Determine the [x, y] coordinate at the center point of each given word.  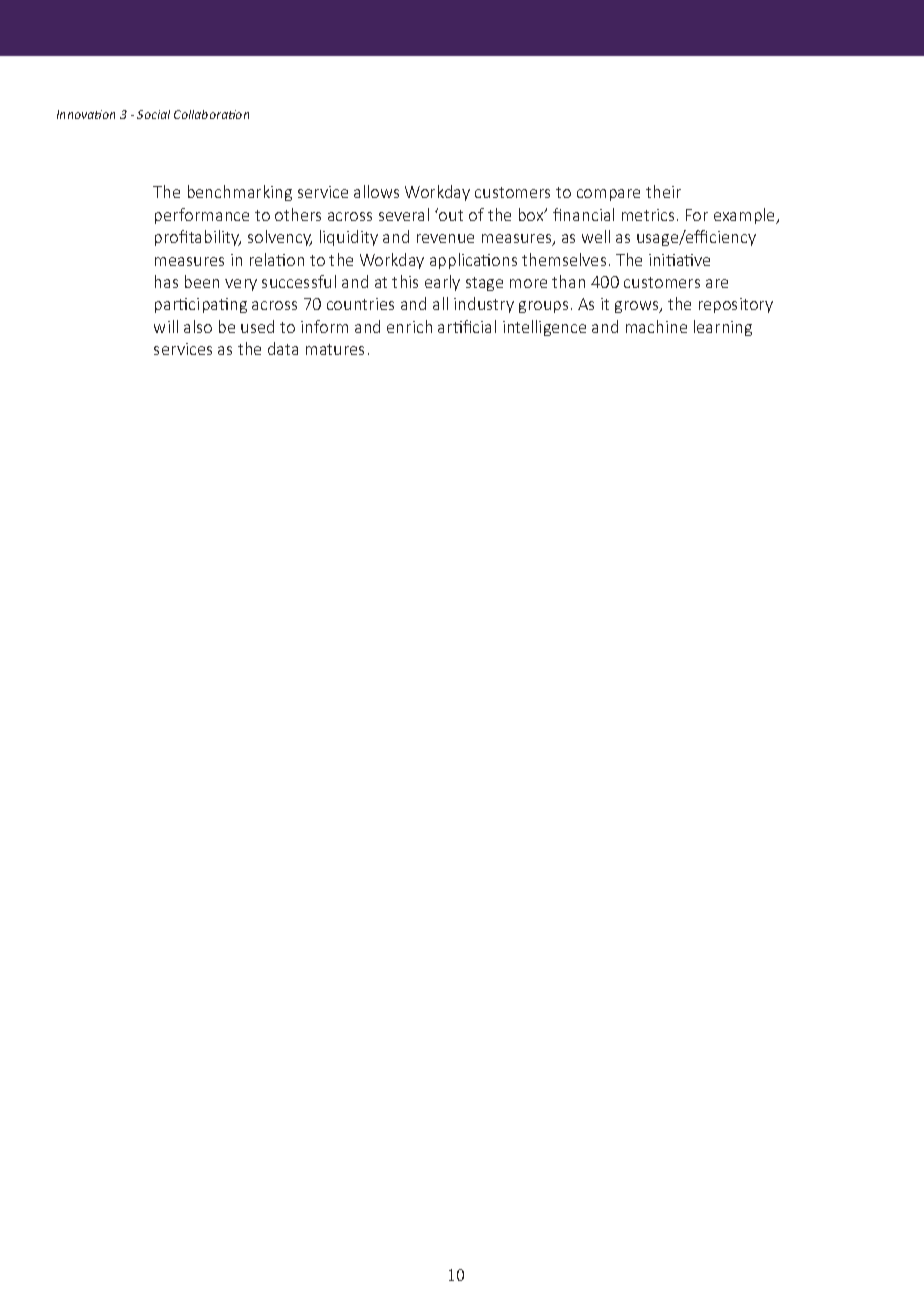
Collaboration [211, 114]
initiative [679, 260]
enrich [409, 326]
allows [376, 191]
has [166, 281]
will [166, 326]
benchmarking [240, 193]
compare [608, 195]
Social [153, 114]
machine [656, 326]
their [663, 191]
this [405, 281]
